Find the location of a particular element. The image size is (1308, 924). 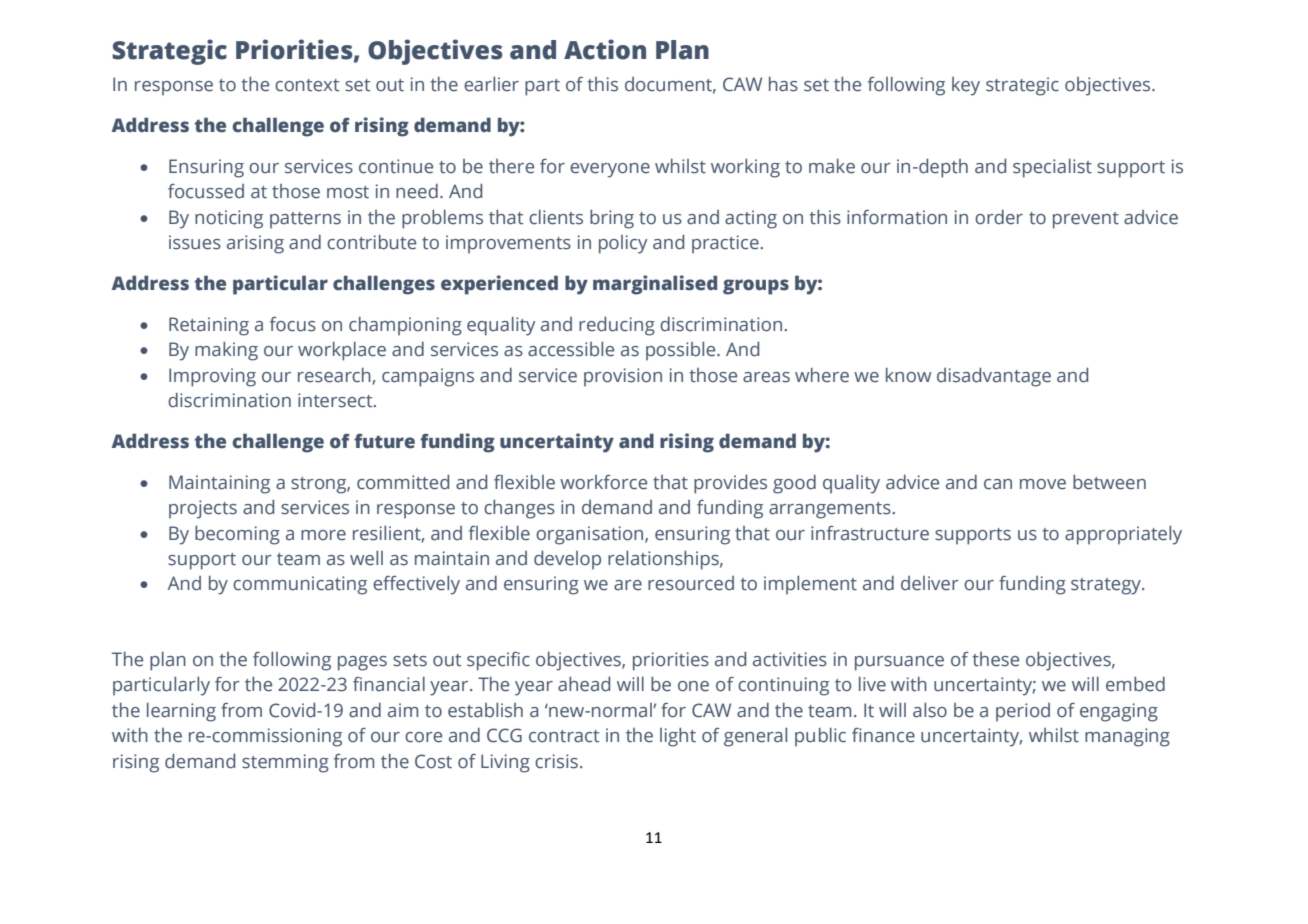

light is located at coordinates (678, 737).
